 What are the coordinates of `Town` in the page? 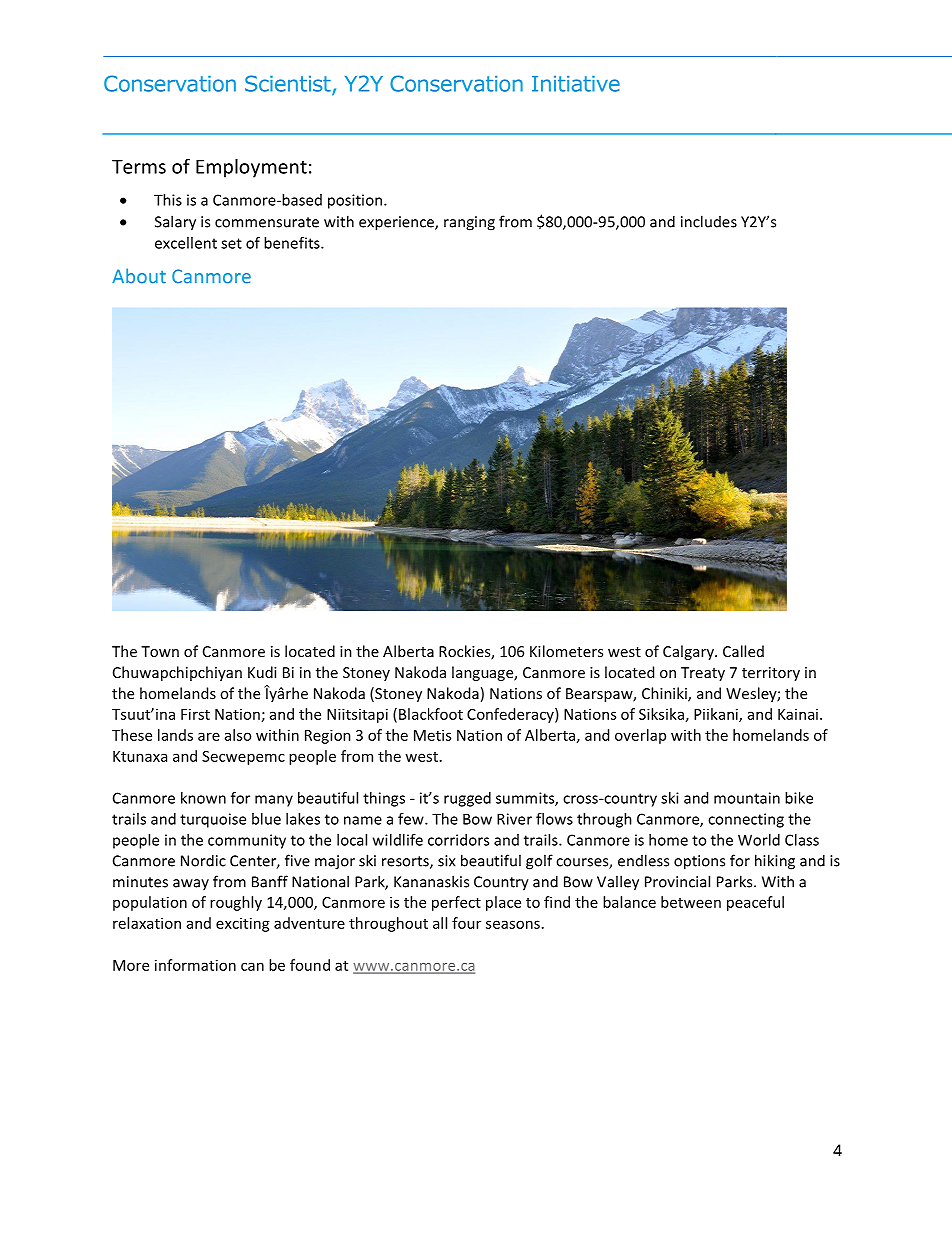 It's located at (160, 651).
